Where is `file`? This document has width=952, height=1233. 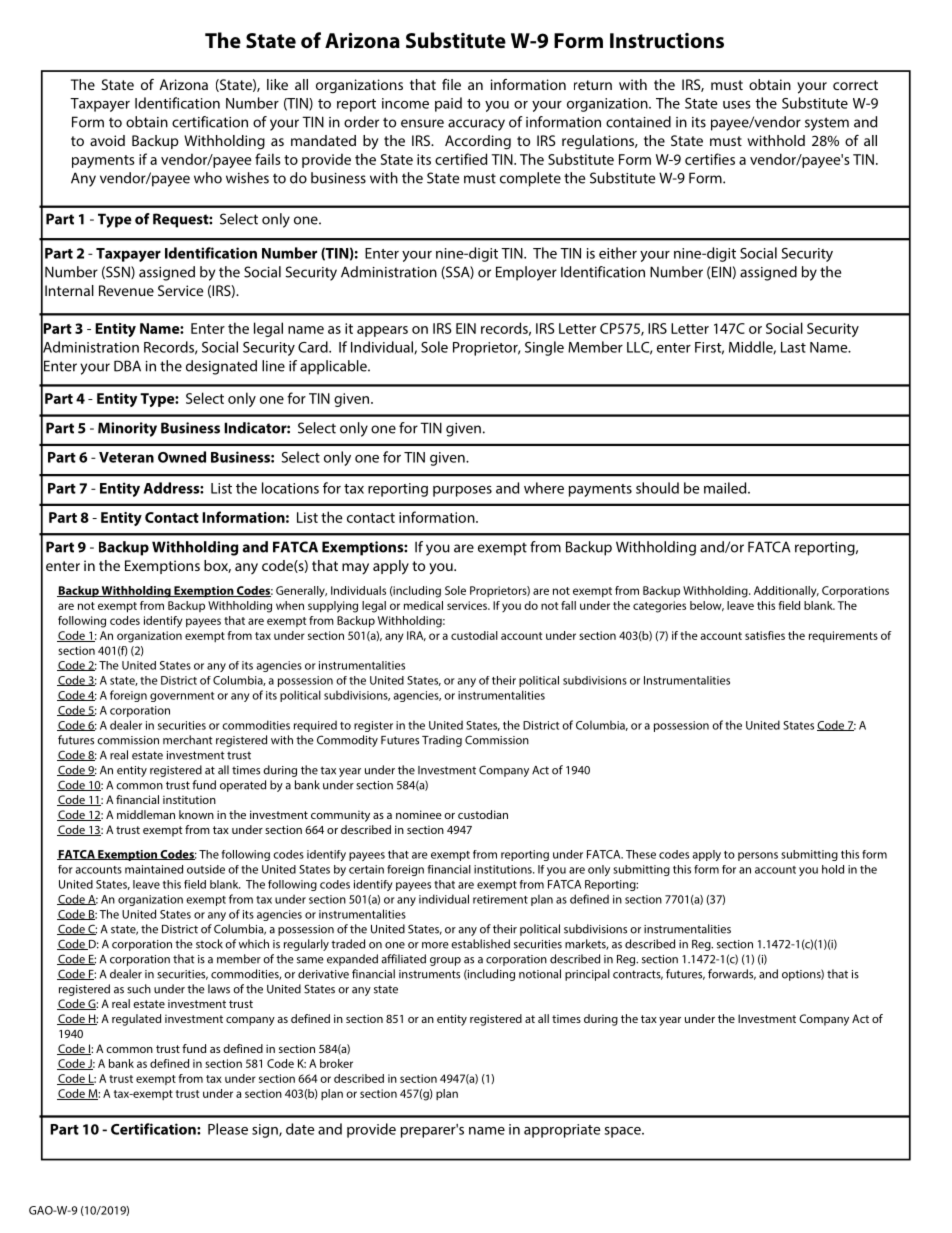
file is located at coordinates (451, 84).
